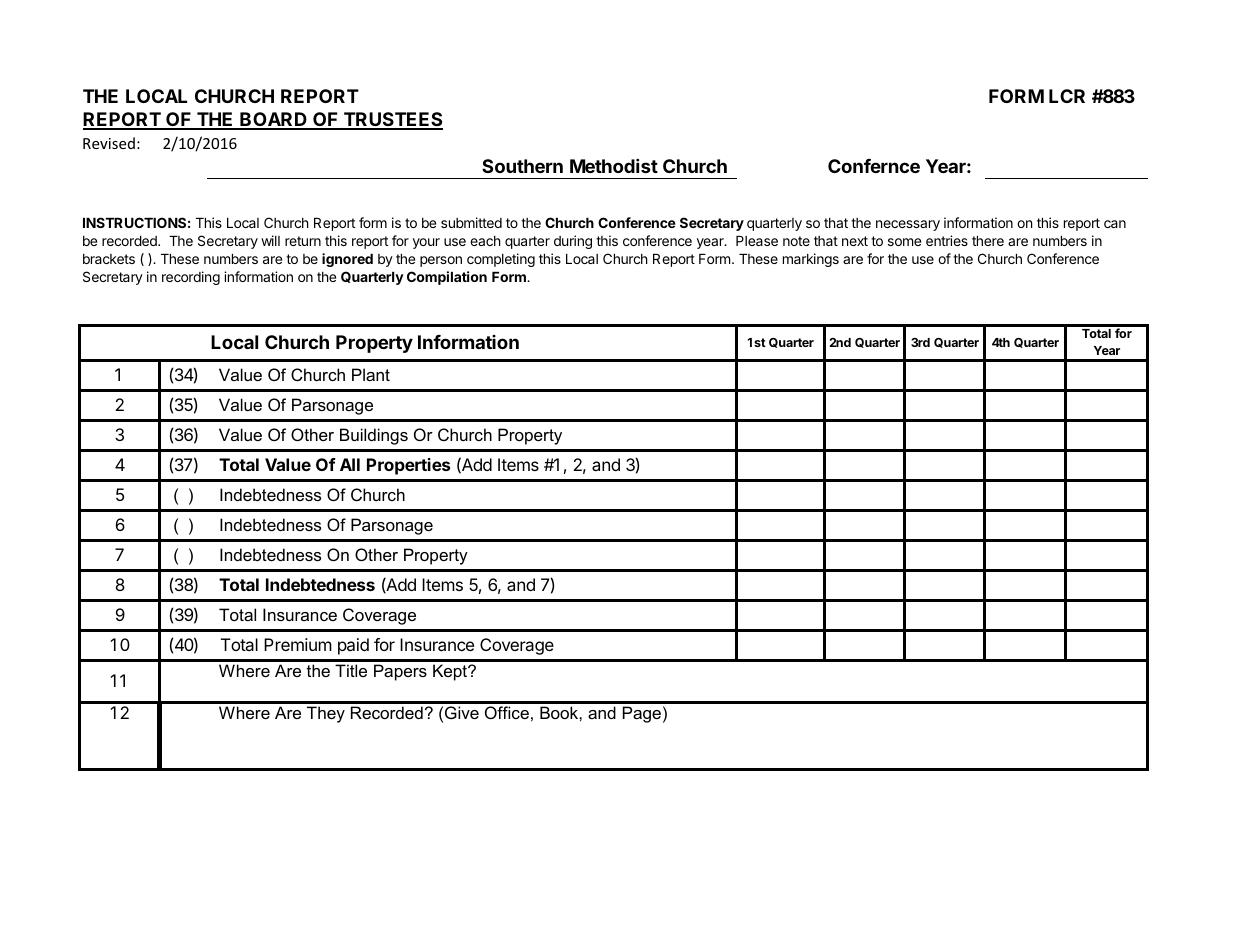 This page has width=1233, height=952. Describe the element at coordinates (191, 278) in the page. I see `recording` at that location.
